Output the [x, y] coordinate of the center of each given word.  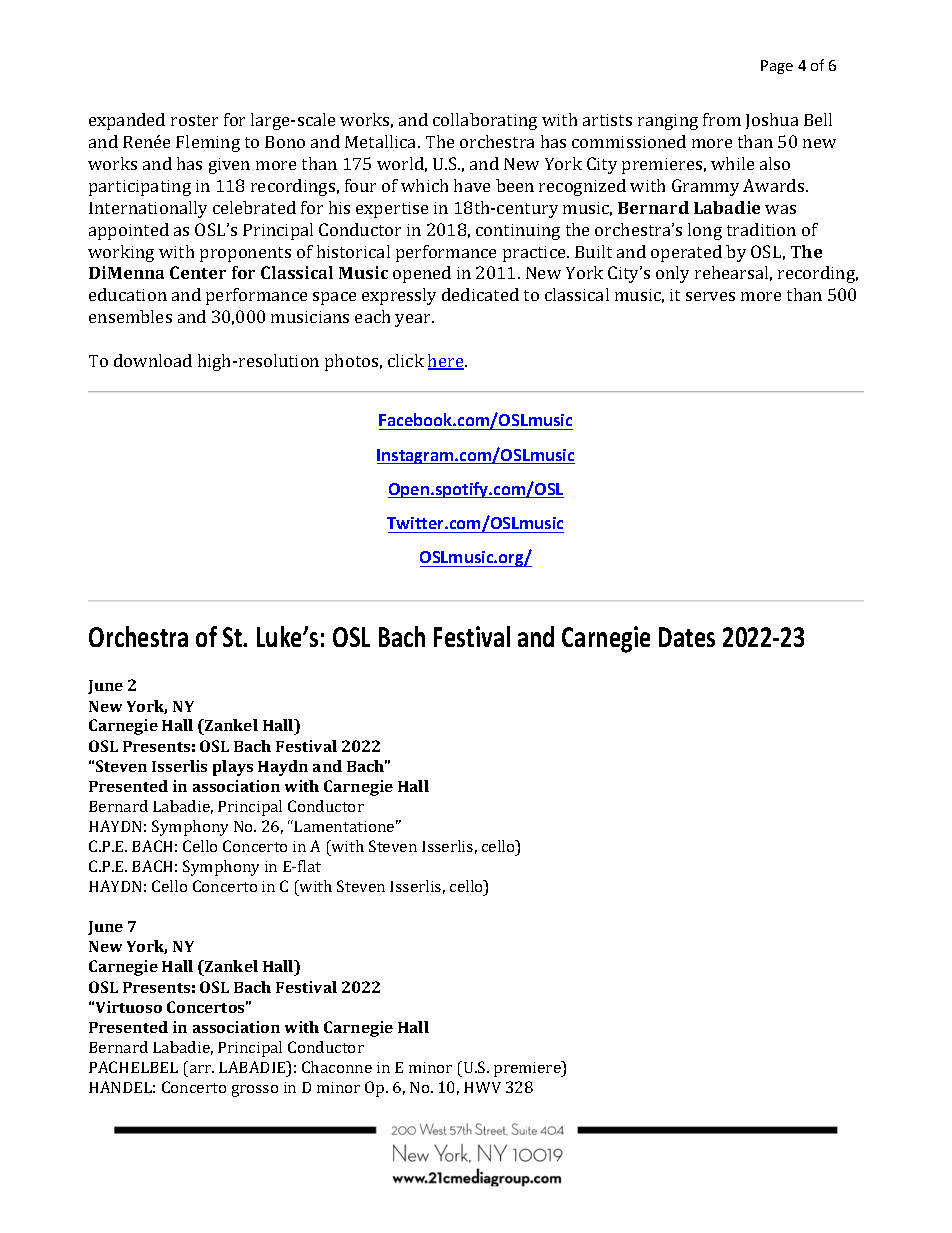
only [672, 274]
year [414, 320]
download [153, 360]
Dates [687, 637]
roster [194, 120]
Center [198, 272]
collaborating [485, 121]
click [406, 360]
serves [710, 296]
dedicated [480, 294]
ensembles [130, 316]
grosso [255, 1091]
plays [233, 768]
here [447, 362]
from [722, 119]
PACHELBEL [133, 1067]
